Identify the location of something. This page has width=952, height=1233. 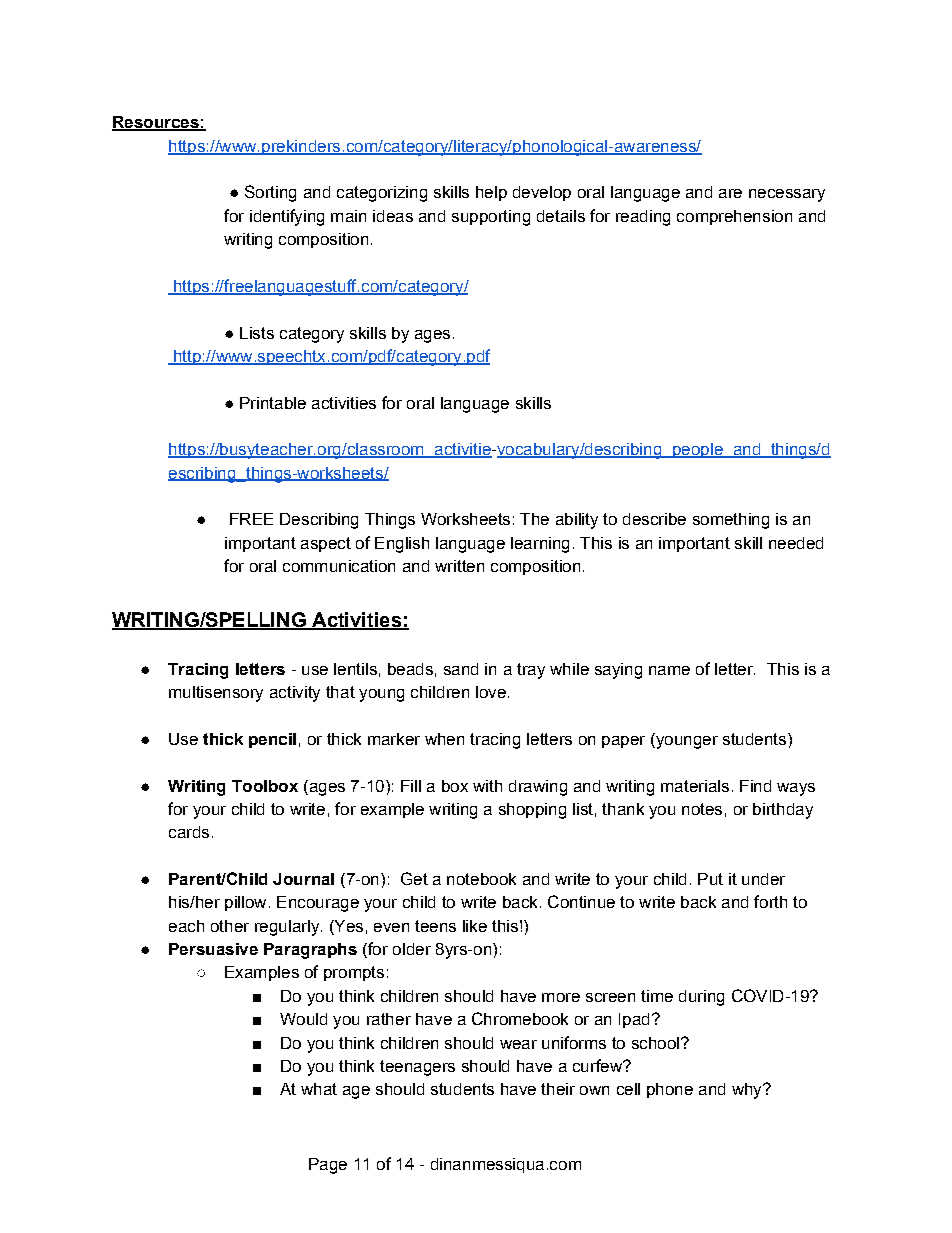
(731, 521).
